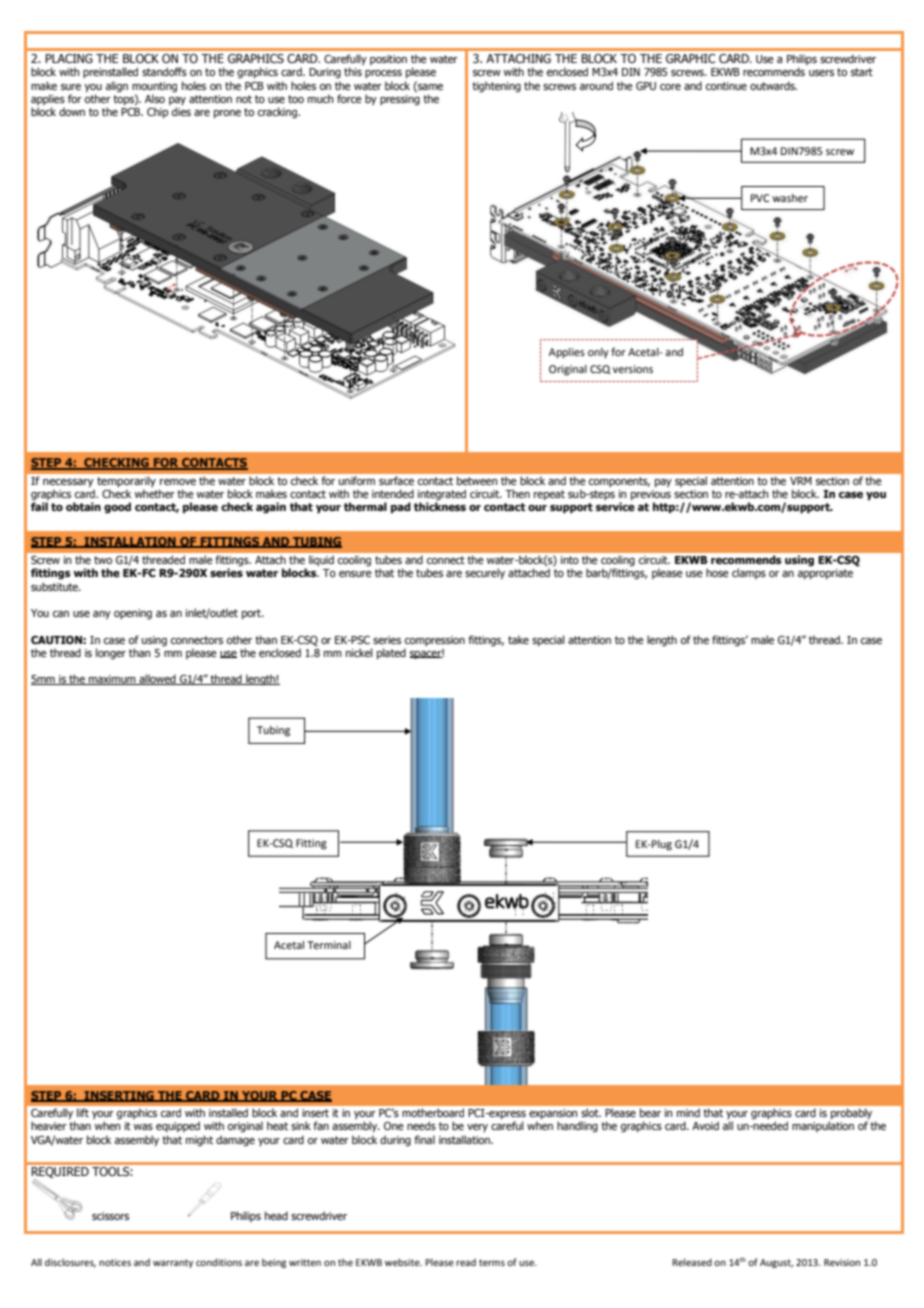  I want to click on compression, so click(435, 641).
